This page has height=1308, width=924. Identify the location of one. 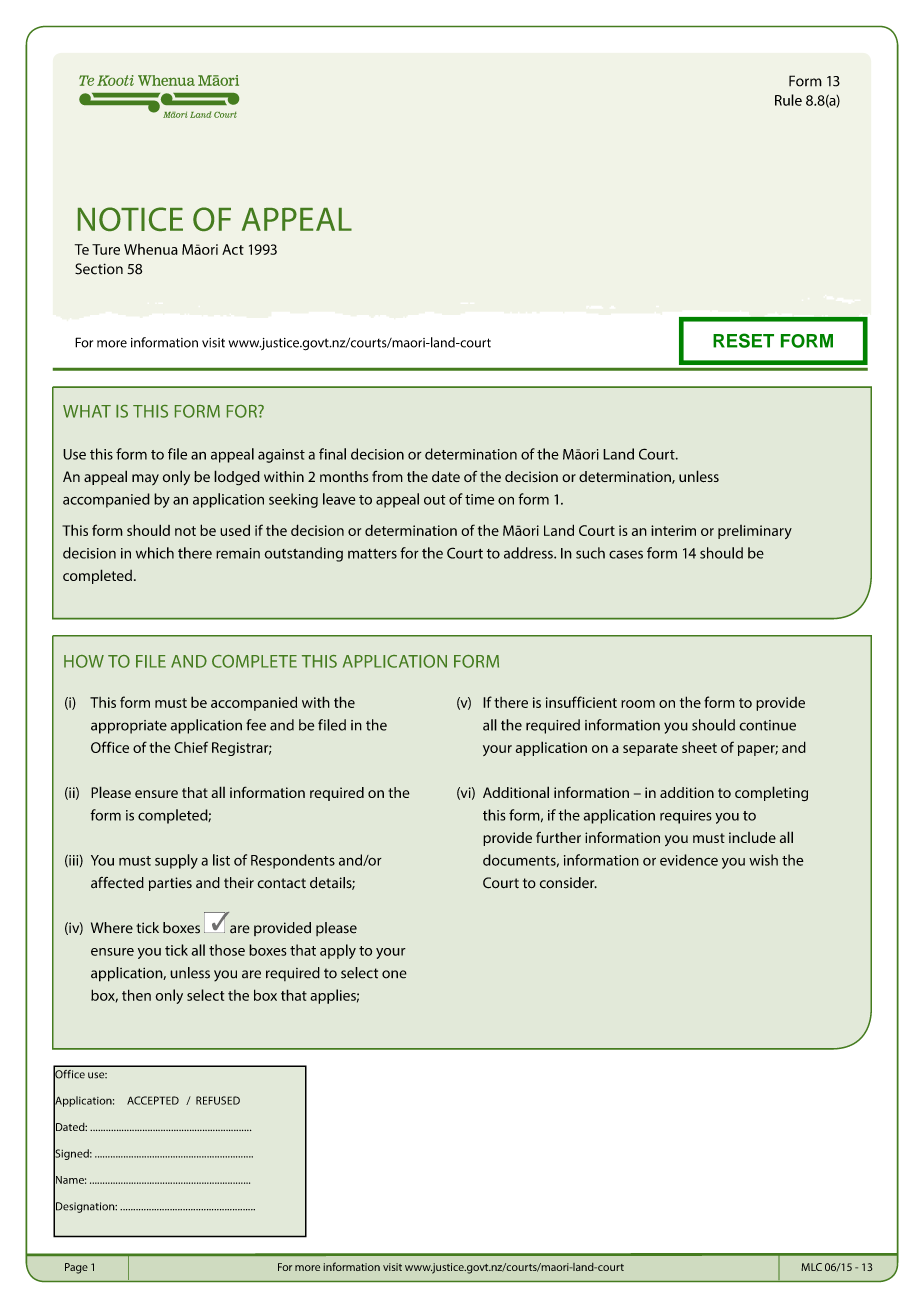
(394, 974).
